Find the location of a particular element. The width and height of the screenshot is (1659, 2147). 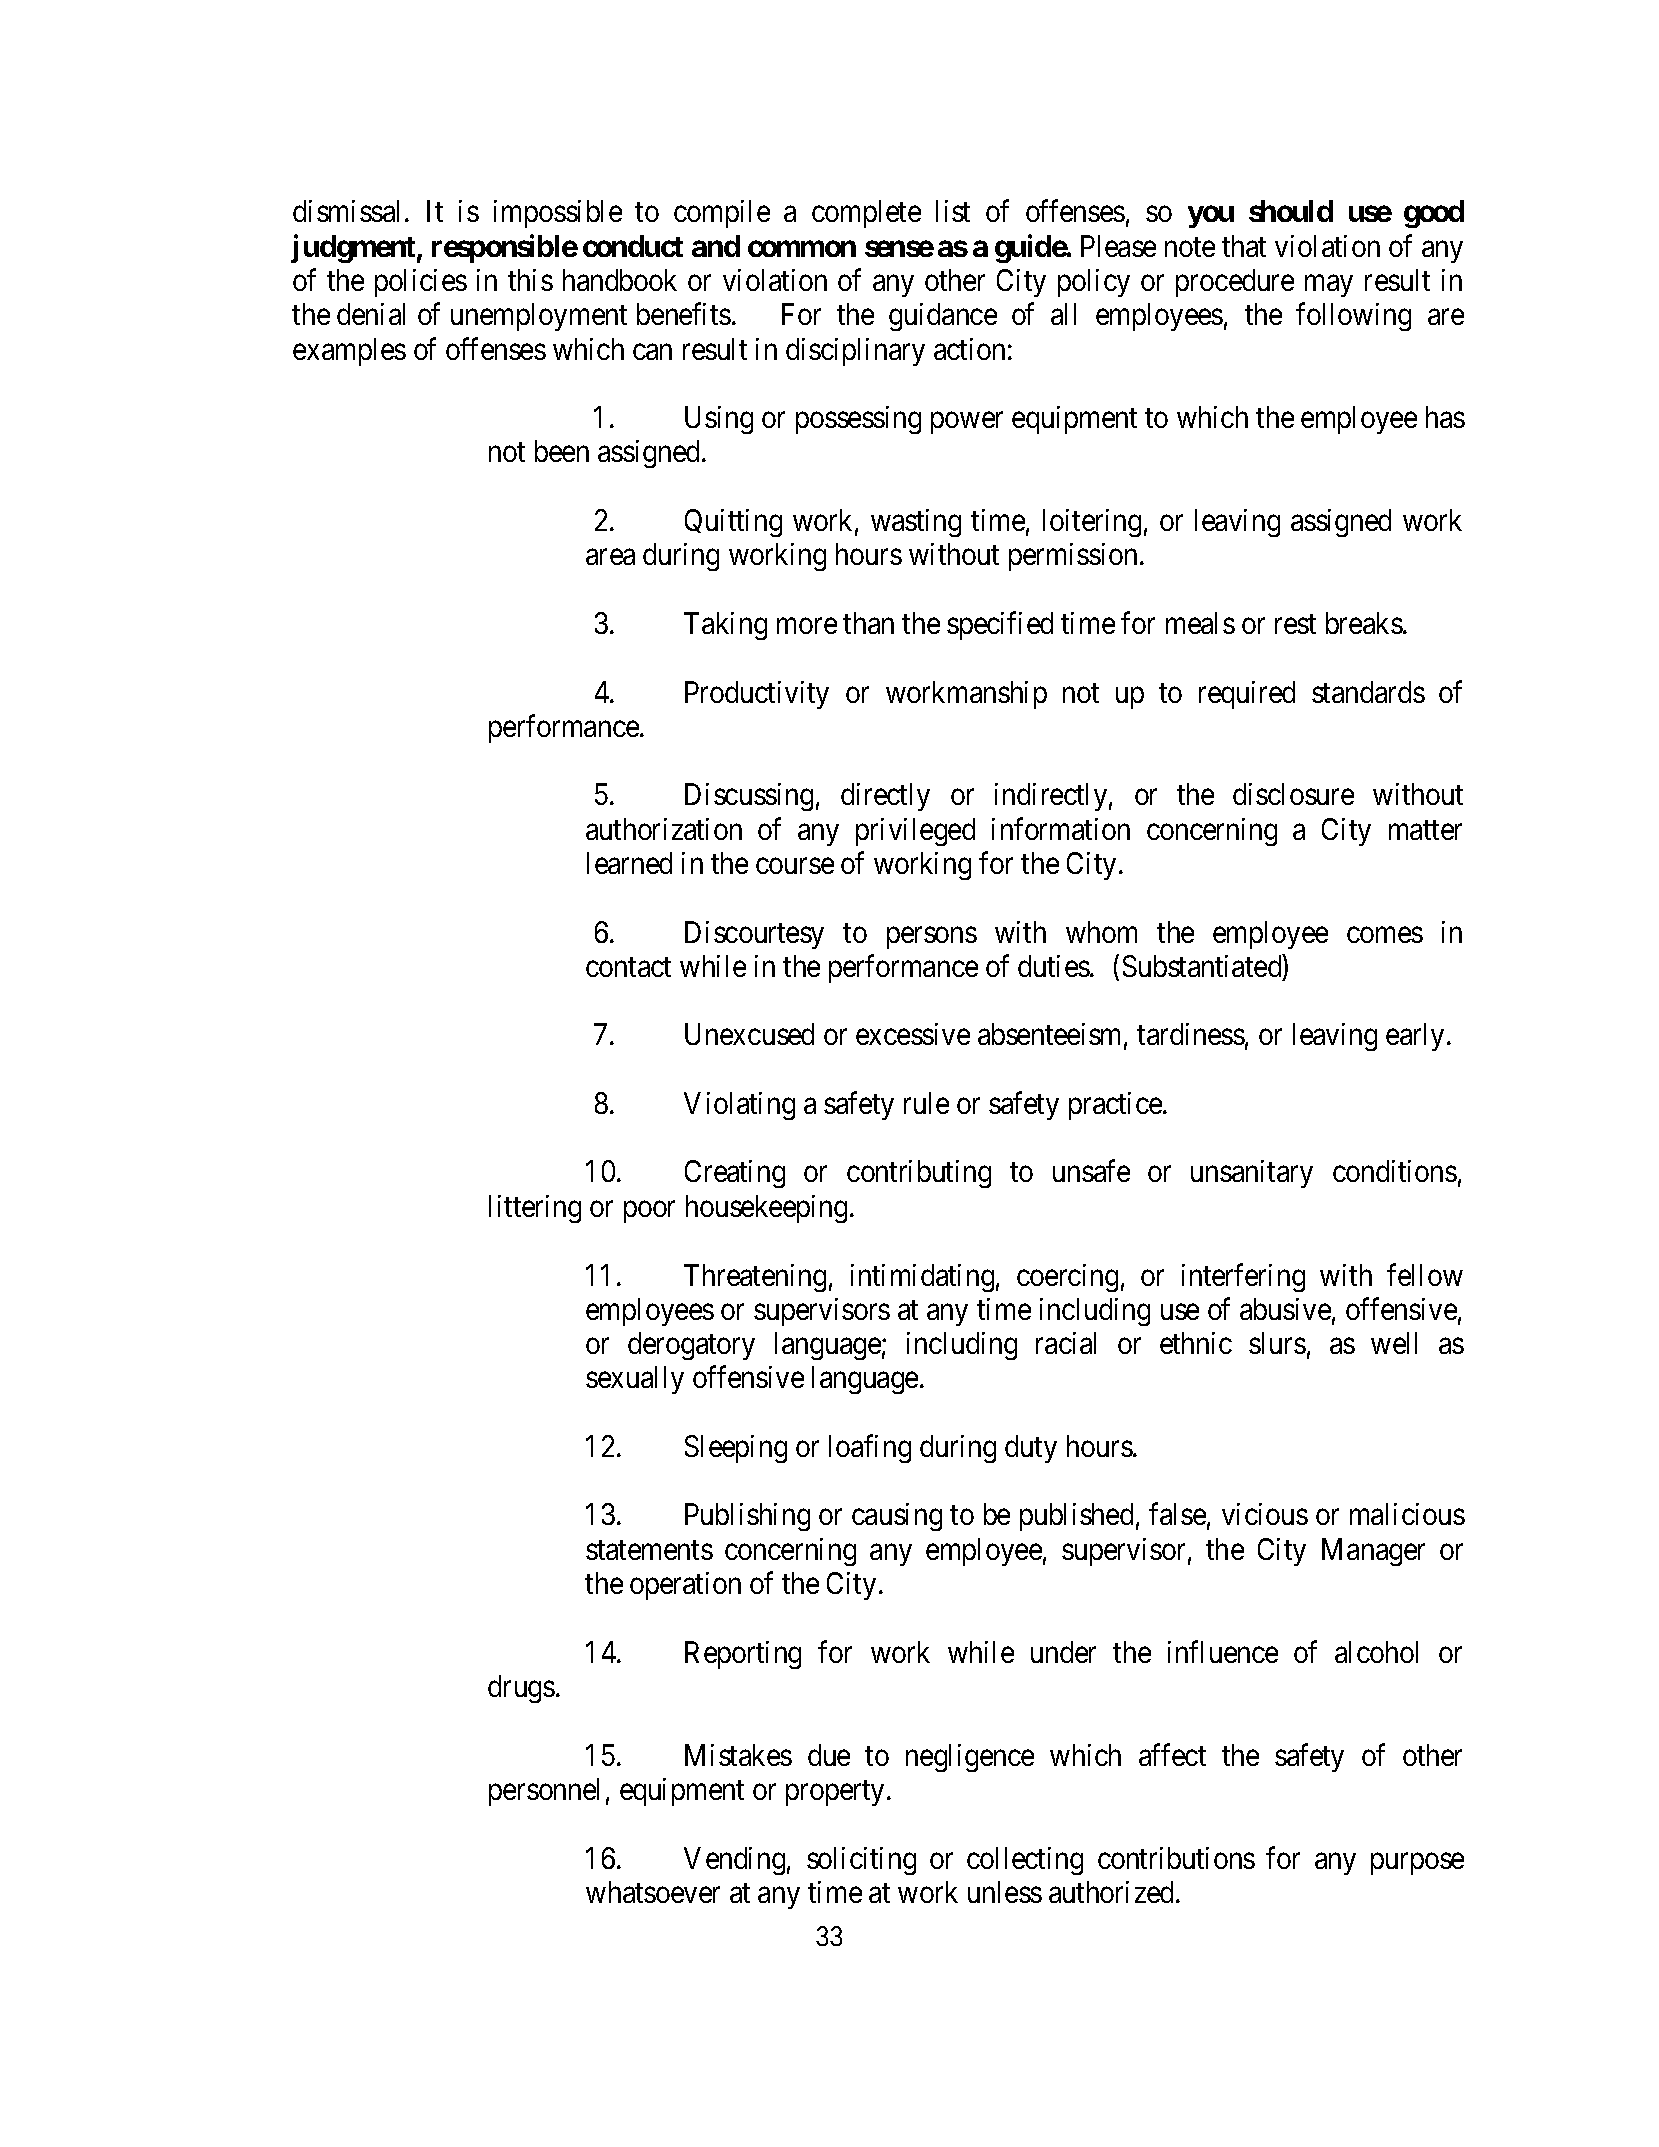

disclosure is located at coordinates (1293, 794).
